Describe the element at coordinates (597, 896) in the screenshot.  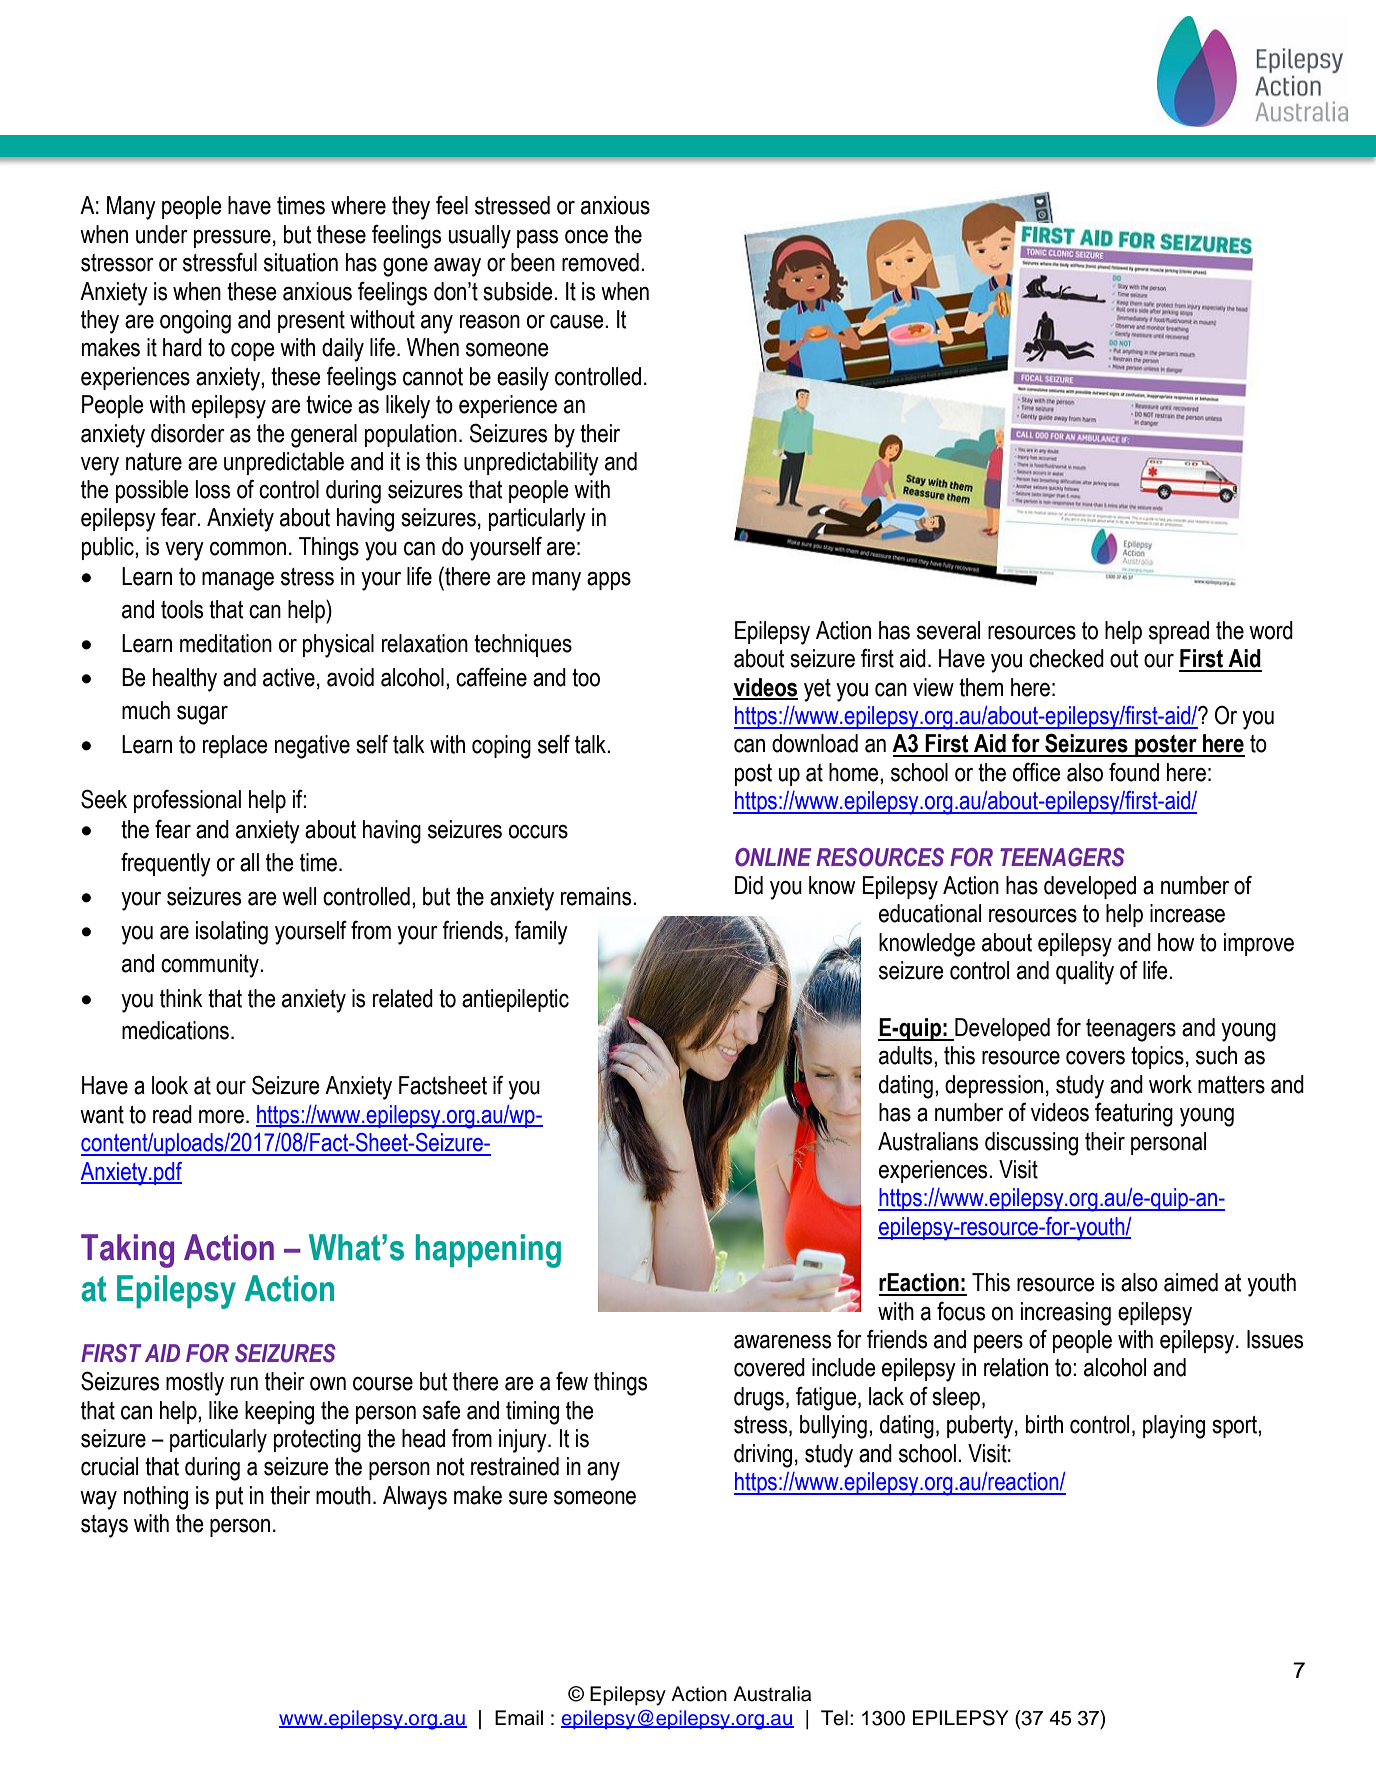
I see `remains` at that location.
